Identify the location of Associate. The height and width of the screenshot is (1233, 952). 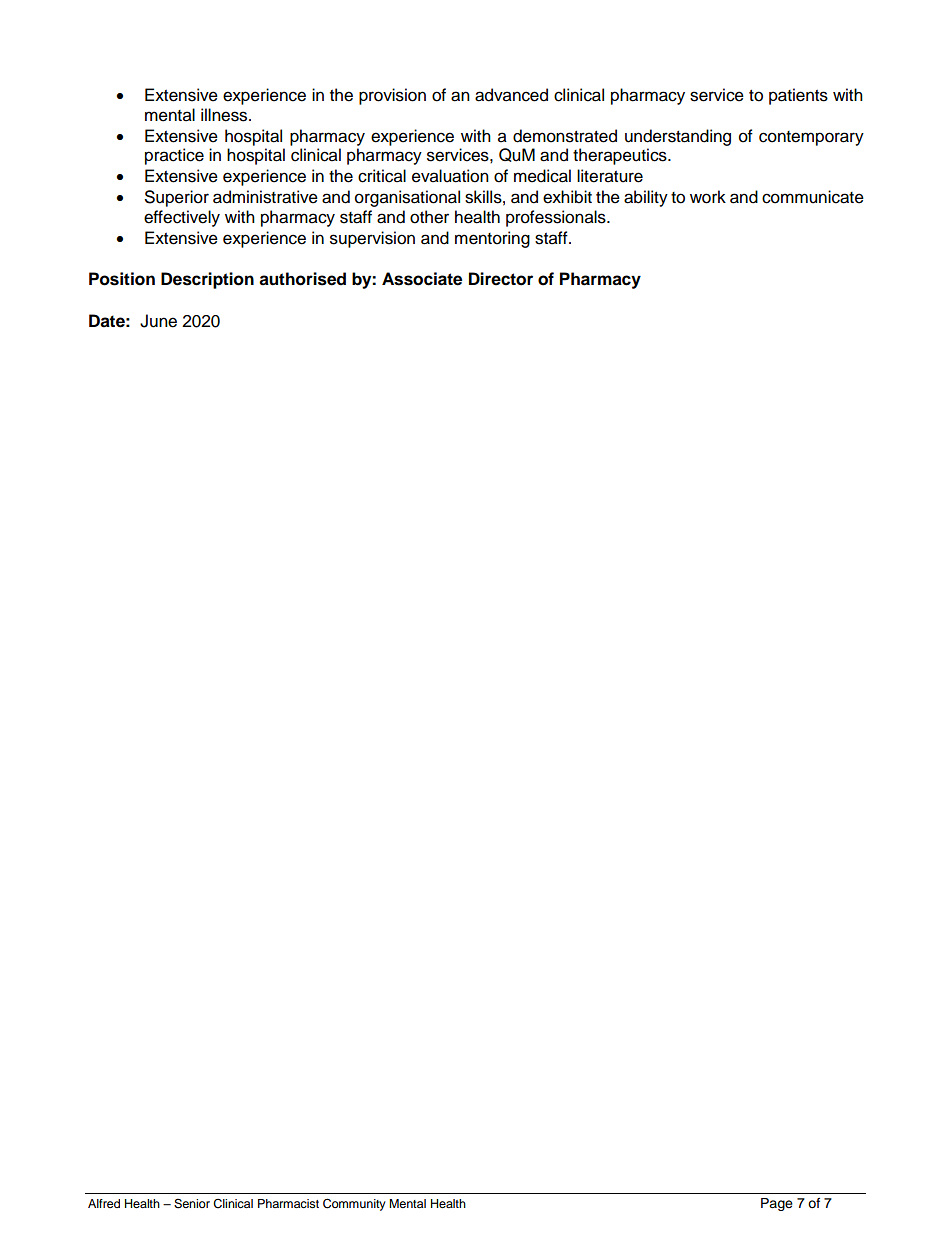
(422, 279).
